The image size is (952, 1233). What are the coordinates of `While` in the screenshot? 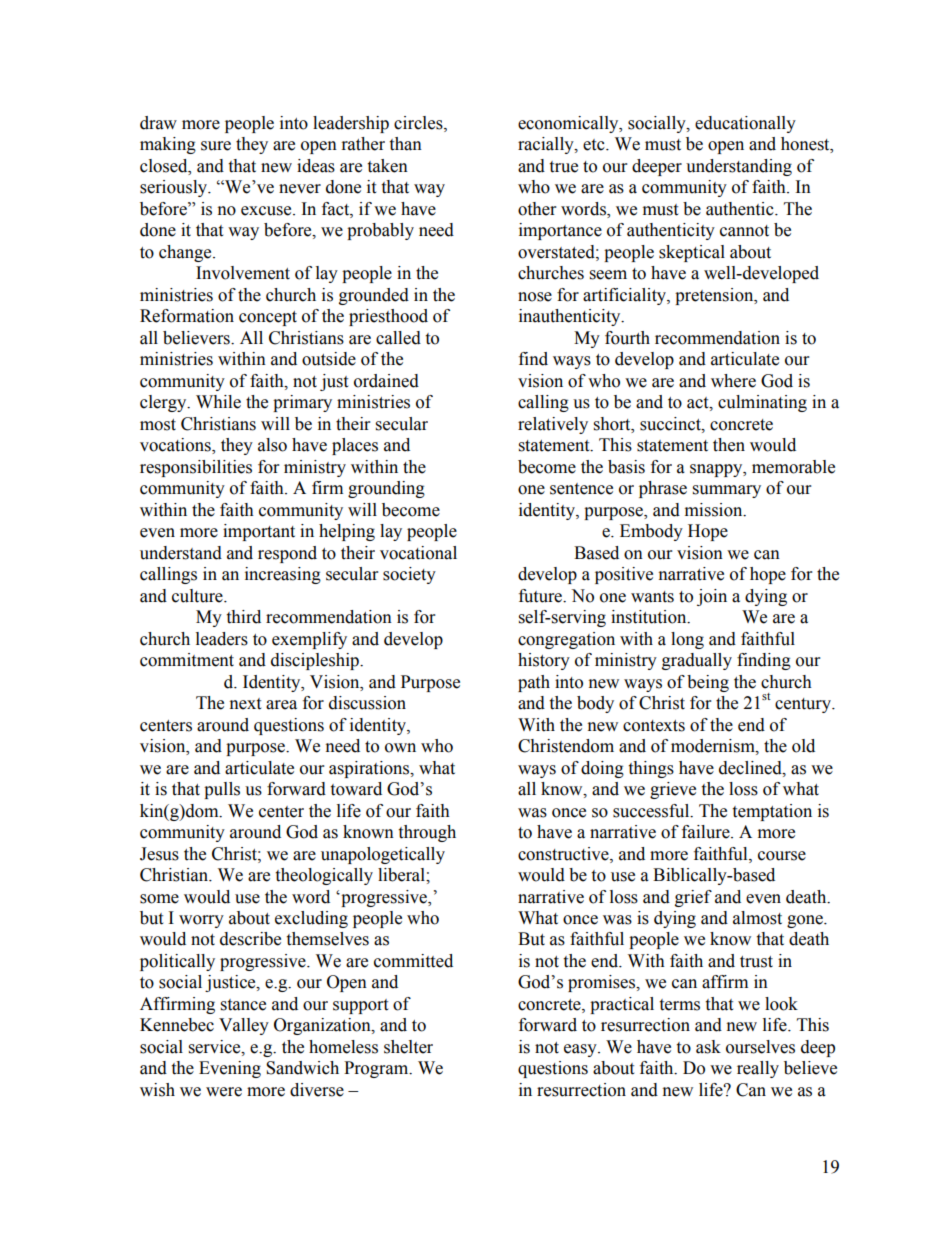 It's located at (218, 402).
